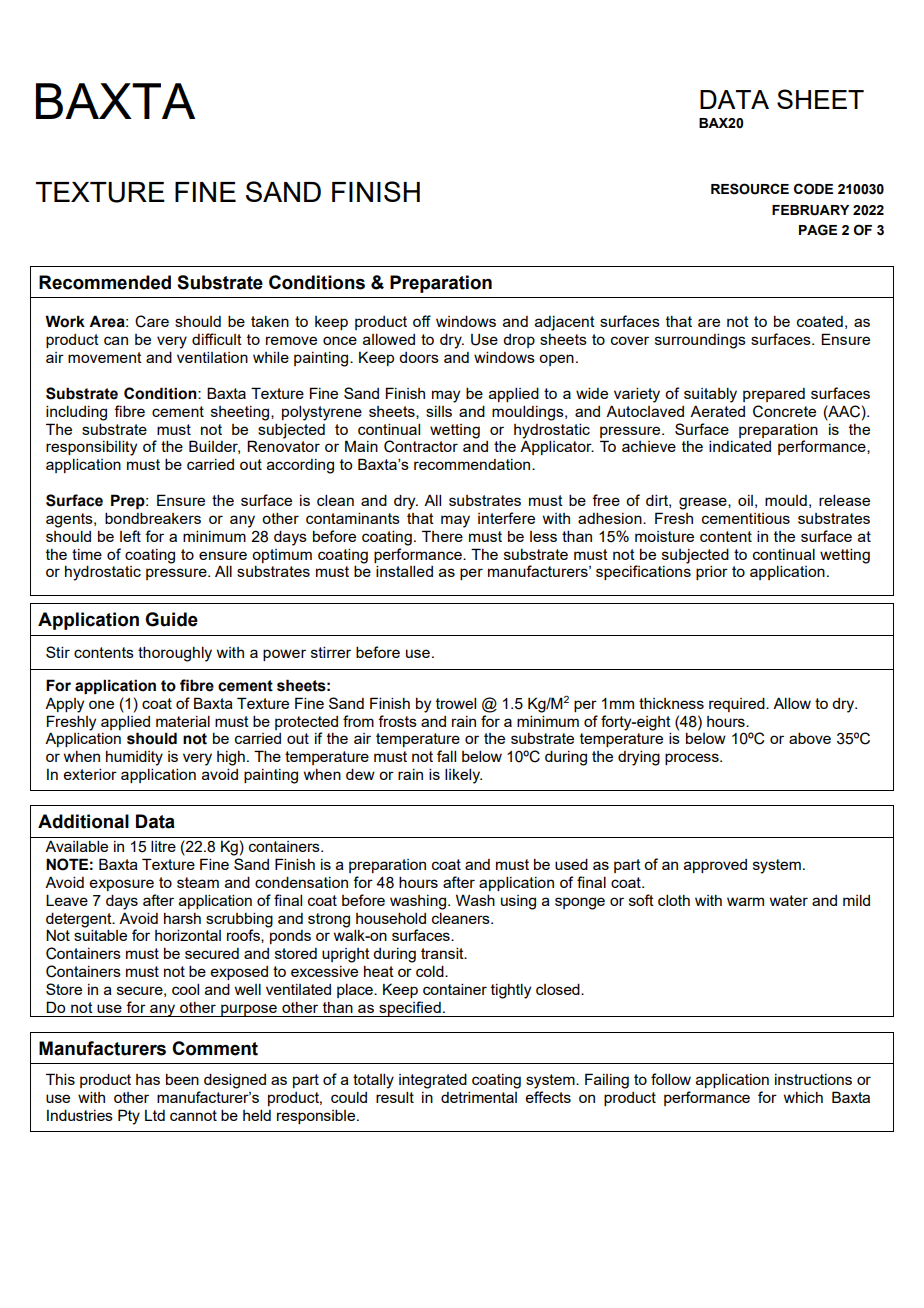  What do you see at coordinates (479, 1097) in the screenshot?
I see `detrimental` at bounding box center [479, 1097].
